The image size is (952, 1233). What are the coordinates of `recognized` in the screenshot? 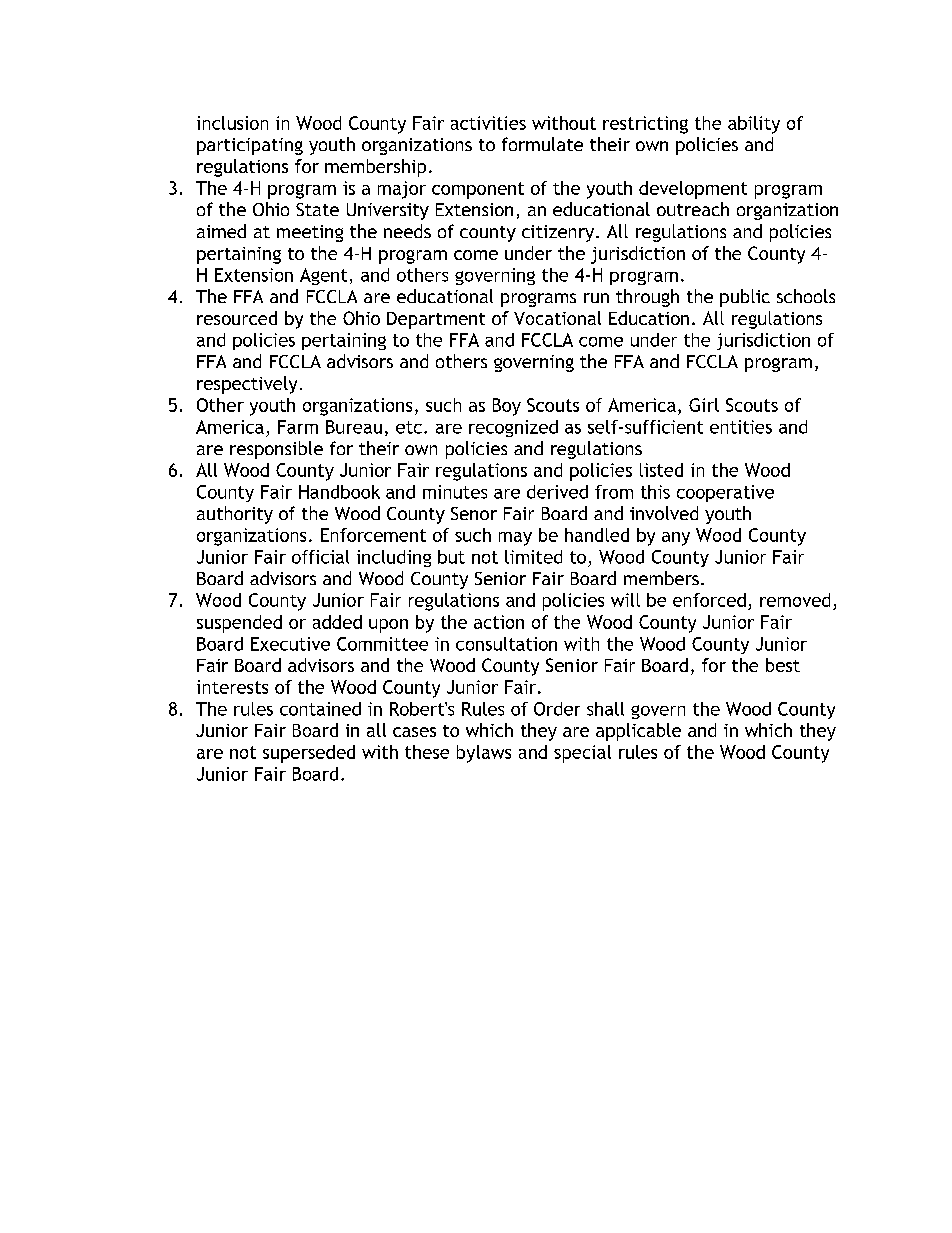 It's located at (513, 428).
